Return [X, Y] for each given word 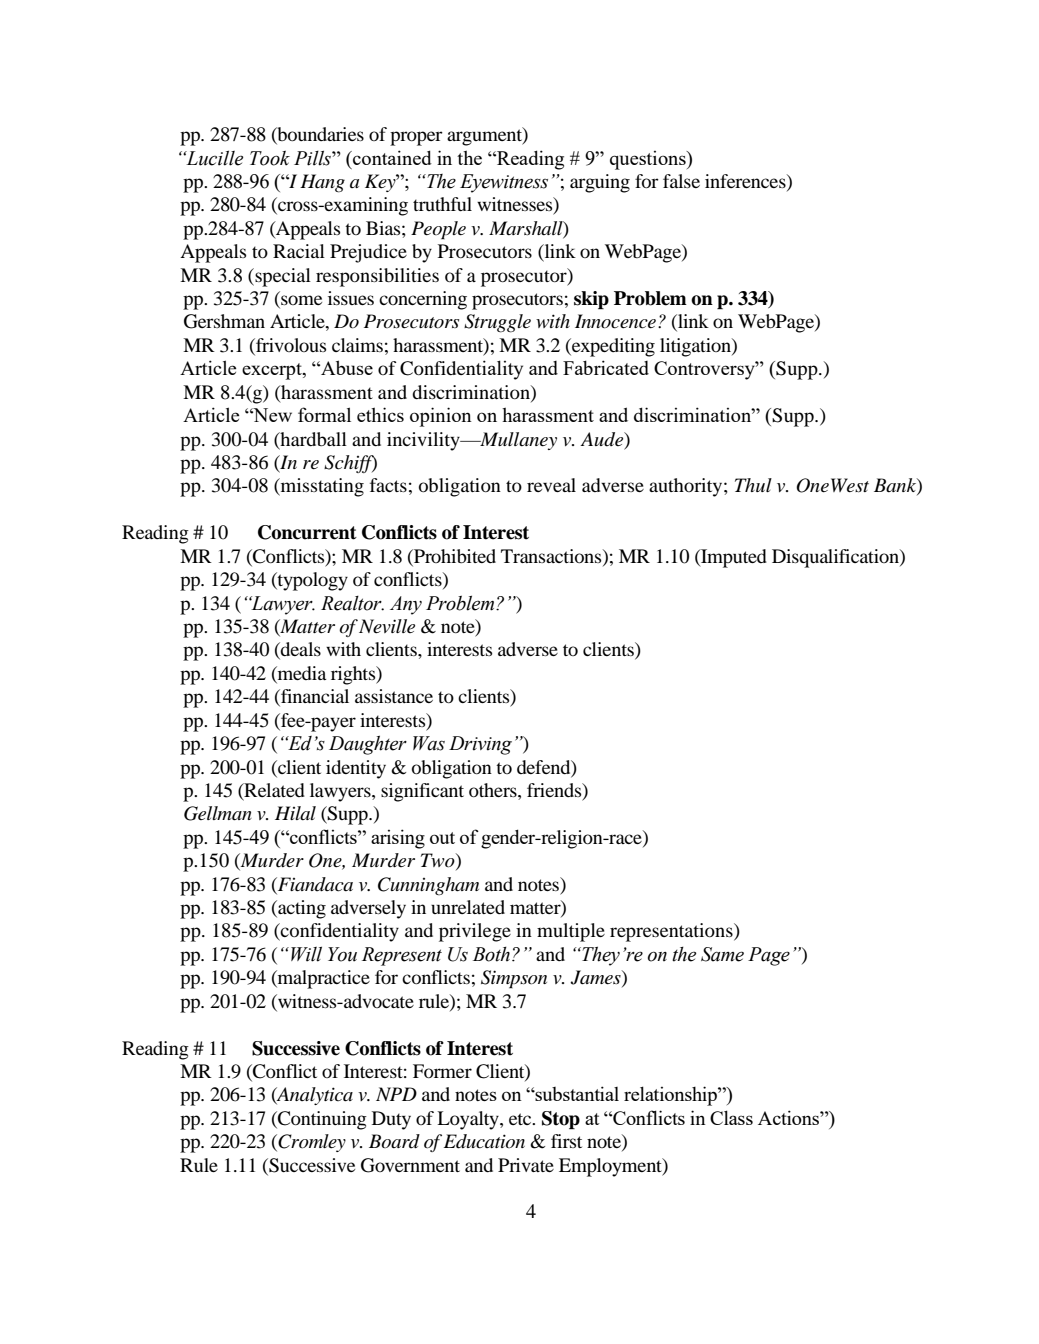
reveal [551, 485]
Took [270, 158]
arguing [600, 183]
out [442, 838]
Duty [391, 1120]
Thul [753, 485]
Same [722, 954]
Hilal [295, 813]
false [681, 181]
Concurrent [307, 532]
